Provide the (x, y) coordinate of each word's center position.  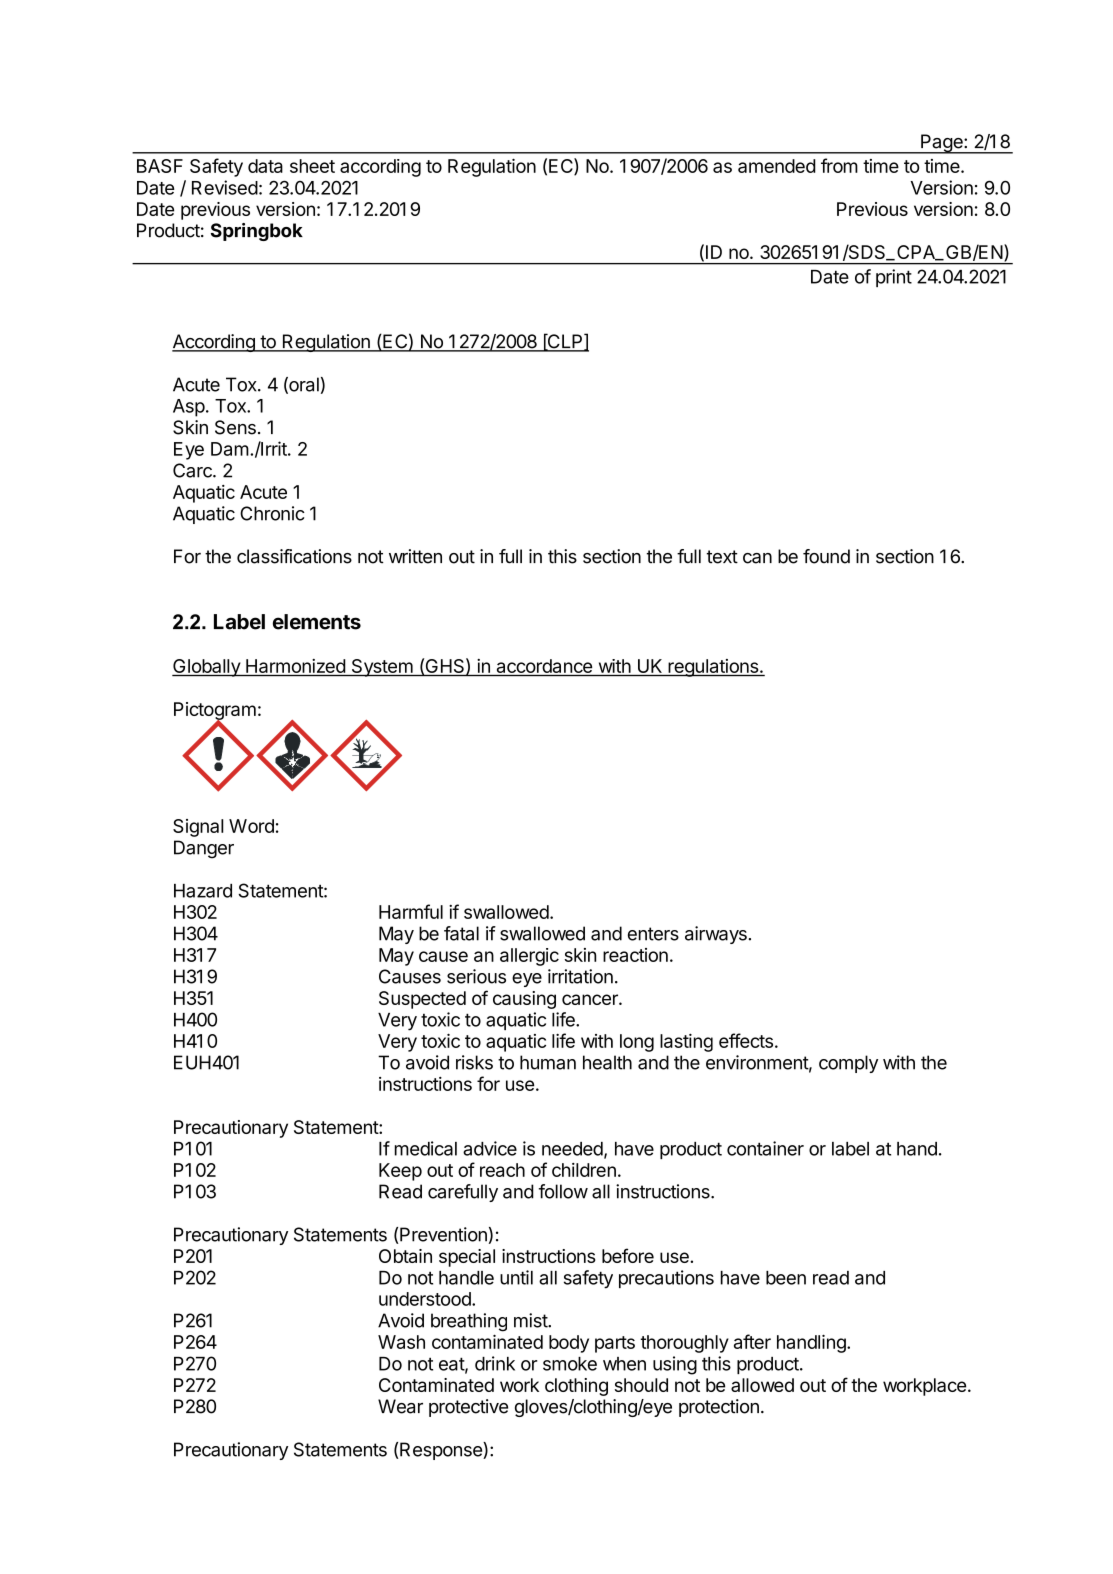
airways (716, 935)
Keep (400, 1172)
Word (251, 826)
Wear (400, 1406)
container (765, 1148)
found (826, 556)
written (415, 556)
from (839, 165)
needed (572, 1149)
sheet (312, 166)
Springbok (257, 232)
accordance (544, 667)
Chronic (272, 513)
